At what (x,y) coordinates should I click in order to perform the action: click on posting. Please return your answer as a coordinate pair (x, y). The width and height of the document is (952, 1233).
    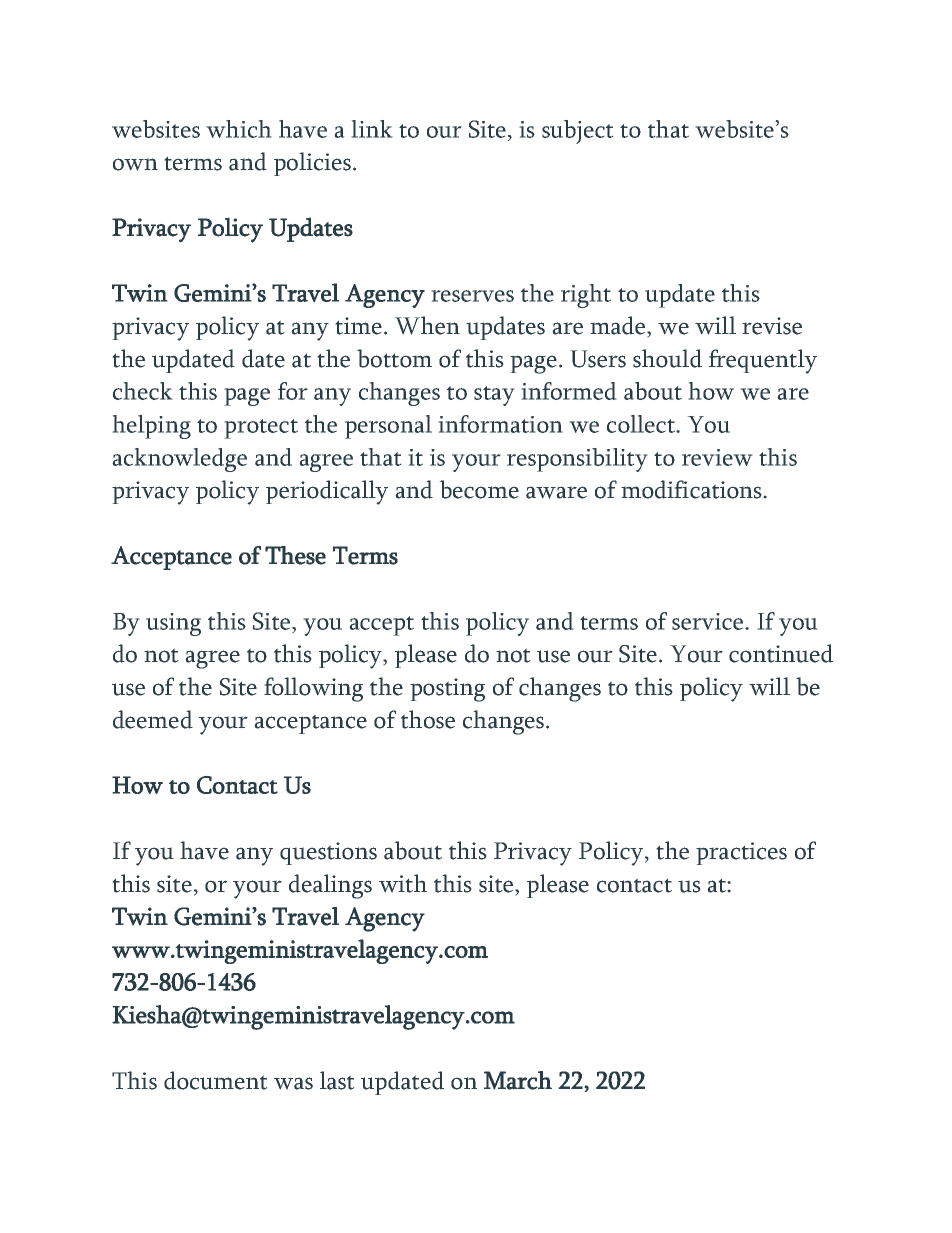
    Looking at the image, I should click on (447, 690).
